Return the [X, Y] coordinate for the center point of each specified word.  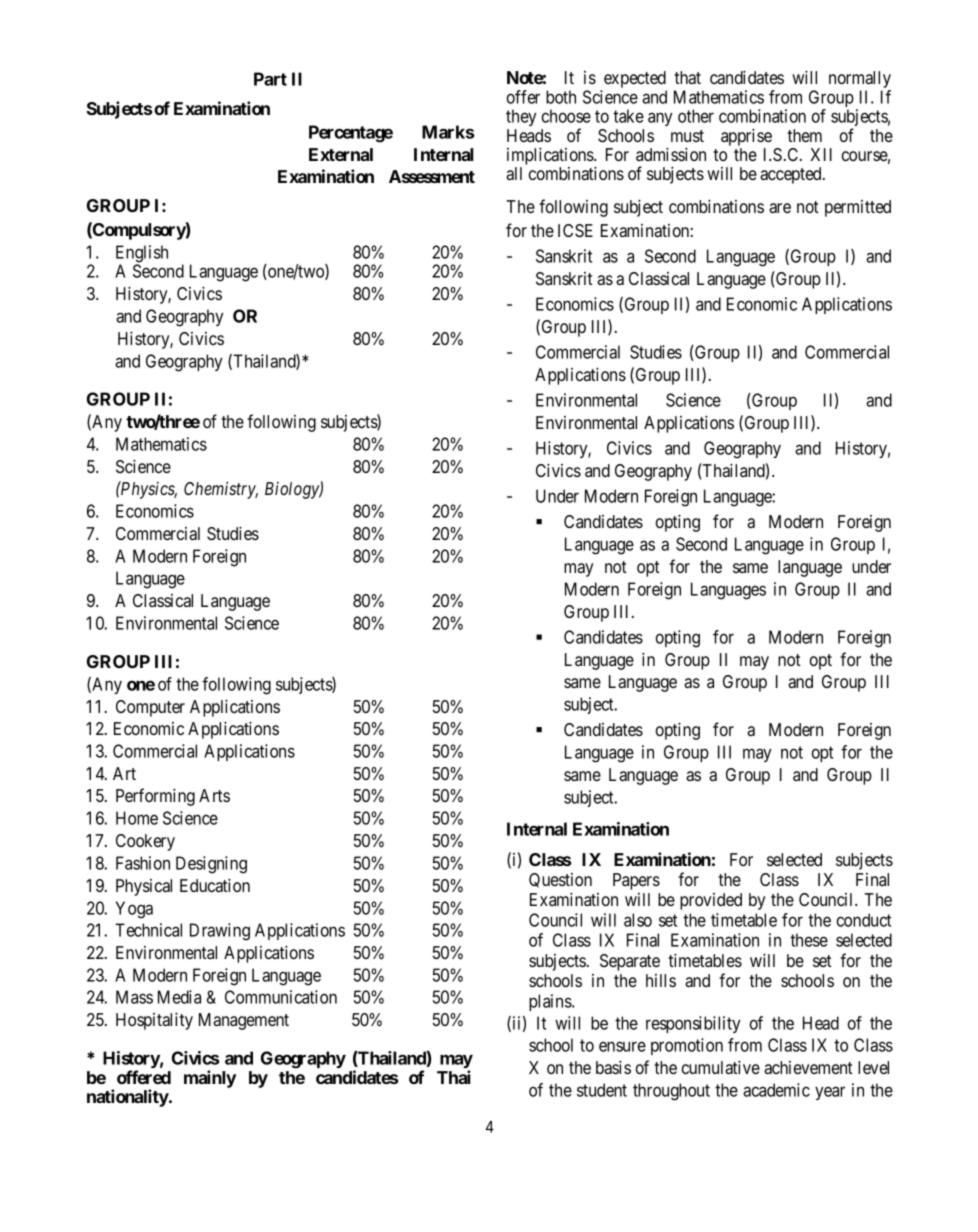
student [602, 1090]
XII [821, 154]
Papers [636, 881]
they [521, 117]
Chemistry [221, 490]
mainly [210, 1079]
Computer [150, 708]
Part [270, 79]
